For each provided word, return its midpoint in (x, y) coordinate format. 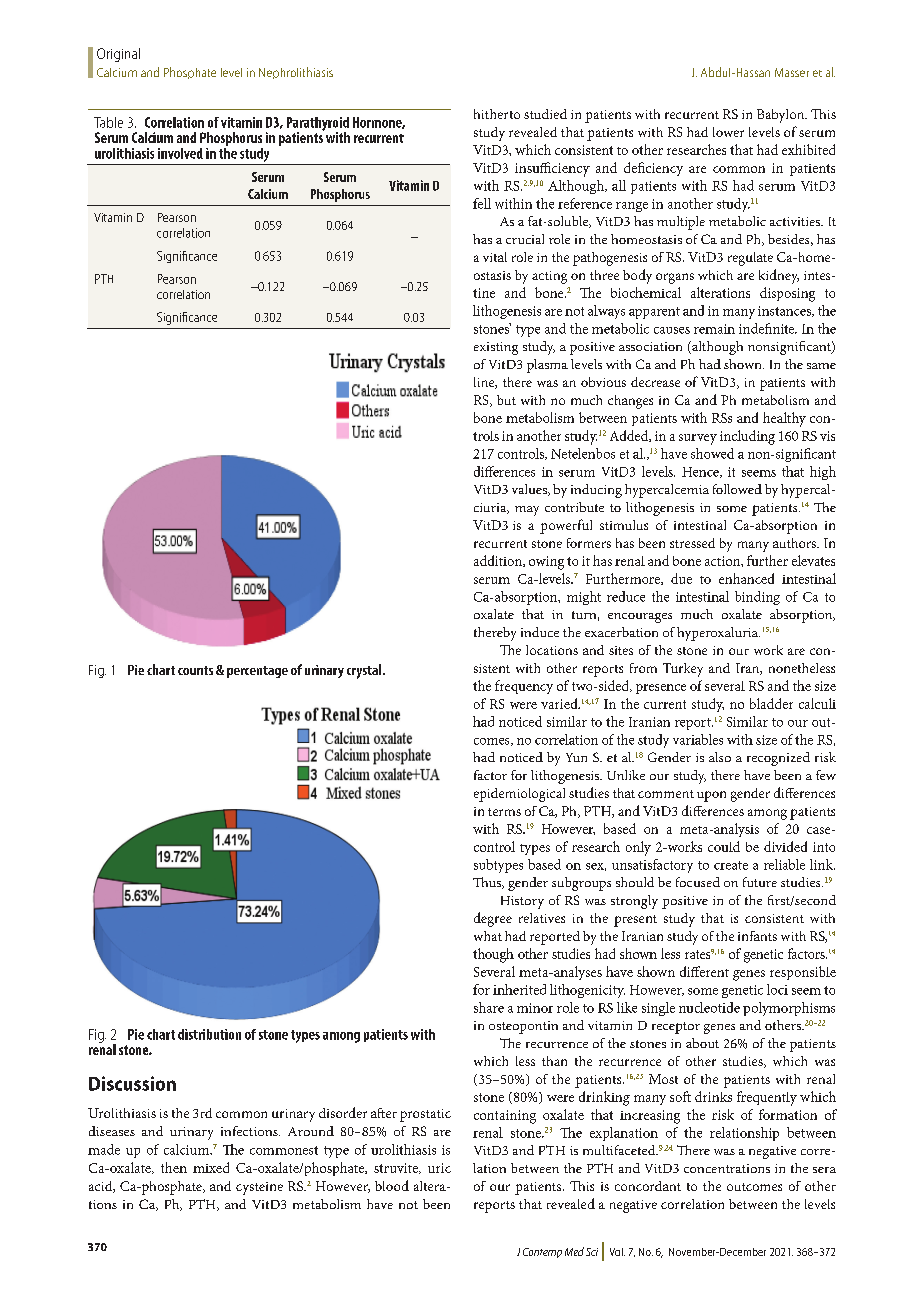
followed (737, 489)
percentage (257, 672)
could (724, 846)
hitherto (497, 114)
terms (504, 812)
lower (728, 132)
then (174, 1167)
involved (180, 153)
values (530, 490)
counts (195, 670)
